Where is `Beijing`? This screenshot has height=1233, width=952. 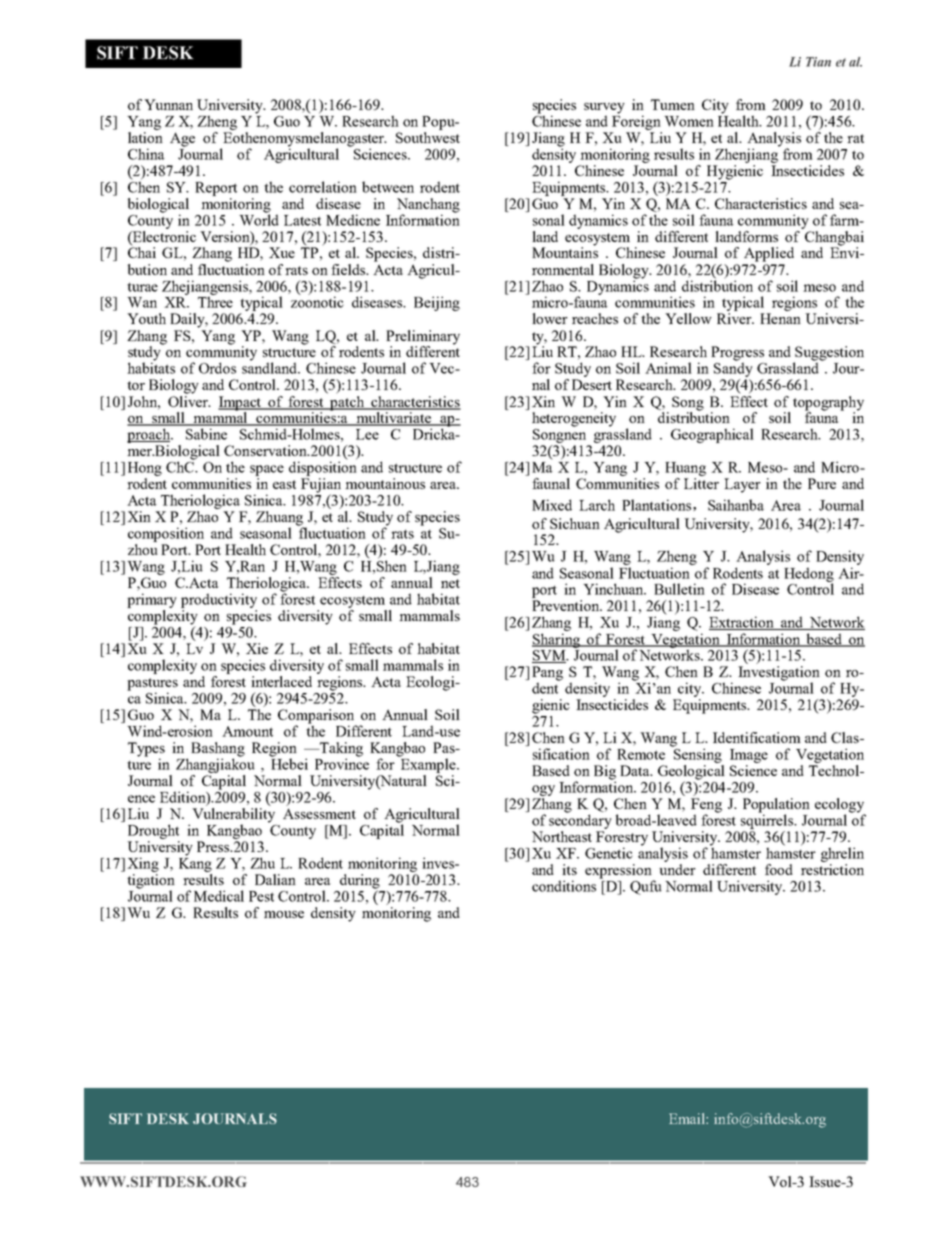 Beijing is located at coordinates (437, 303).
